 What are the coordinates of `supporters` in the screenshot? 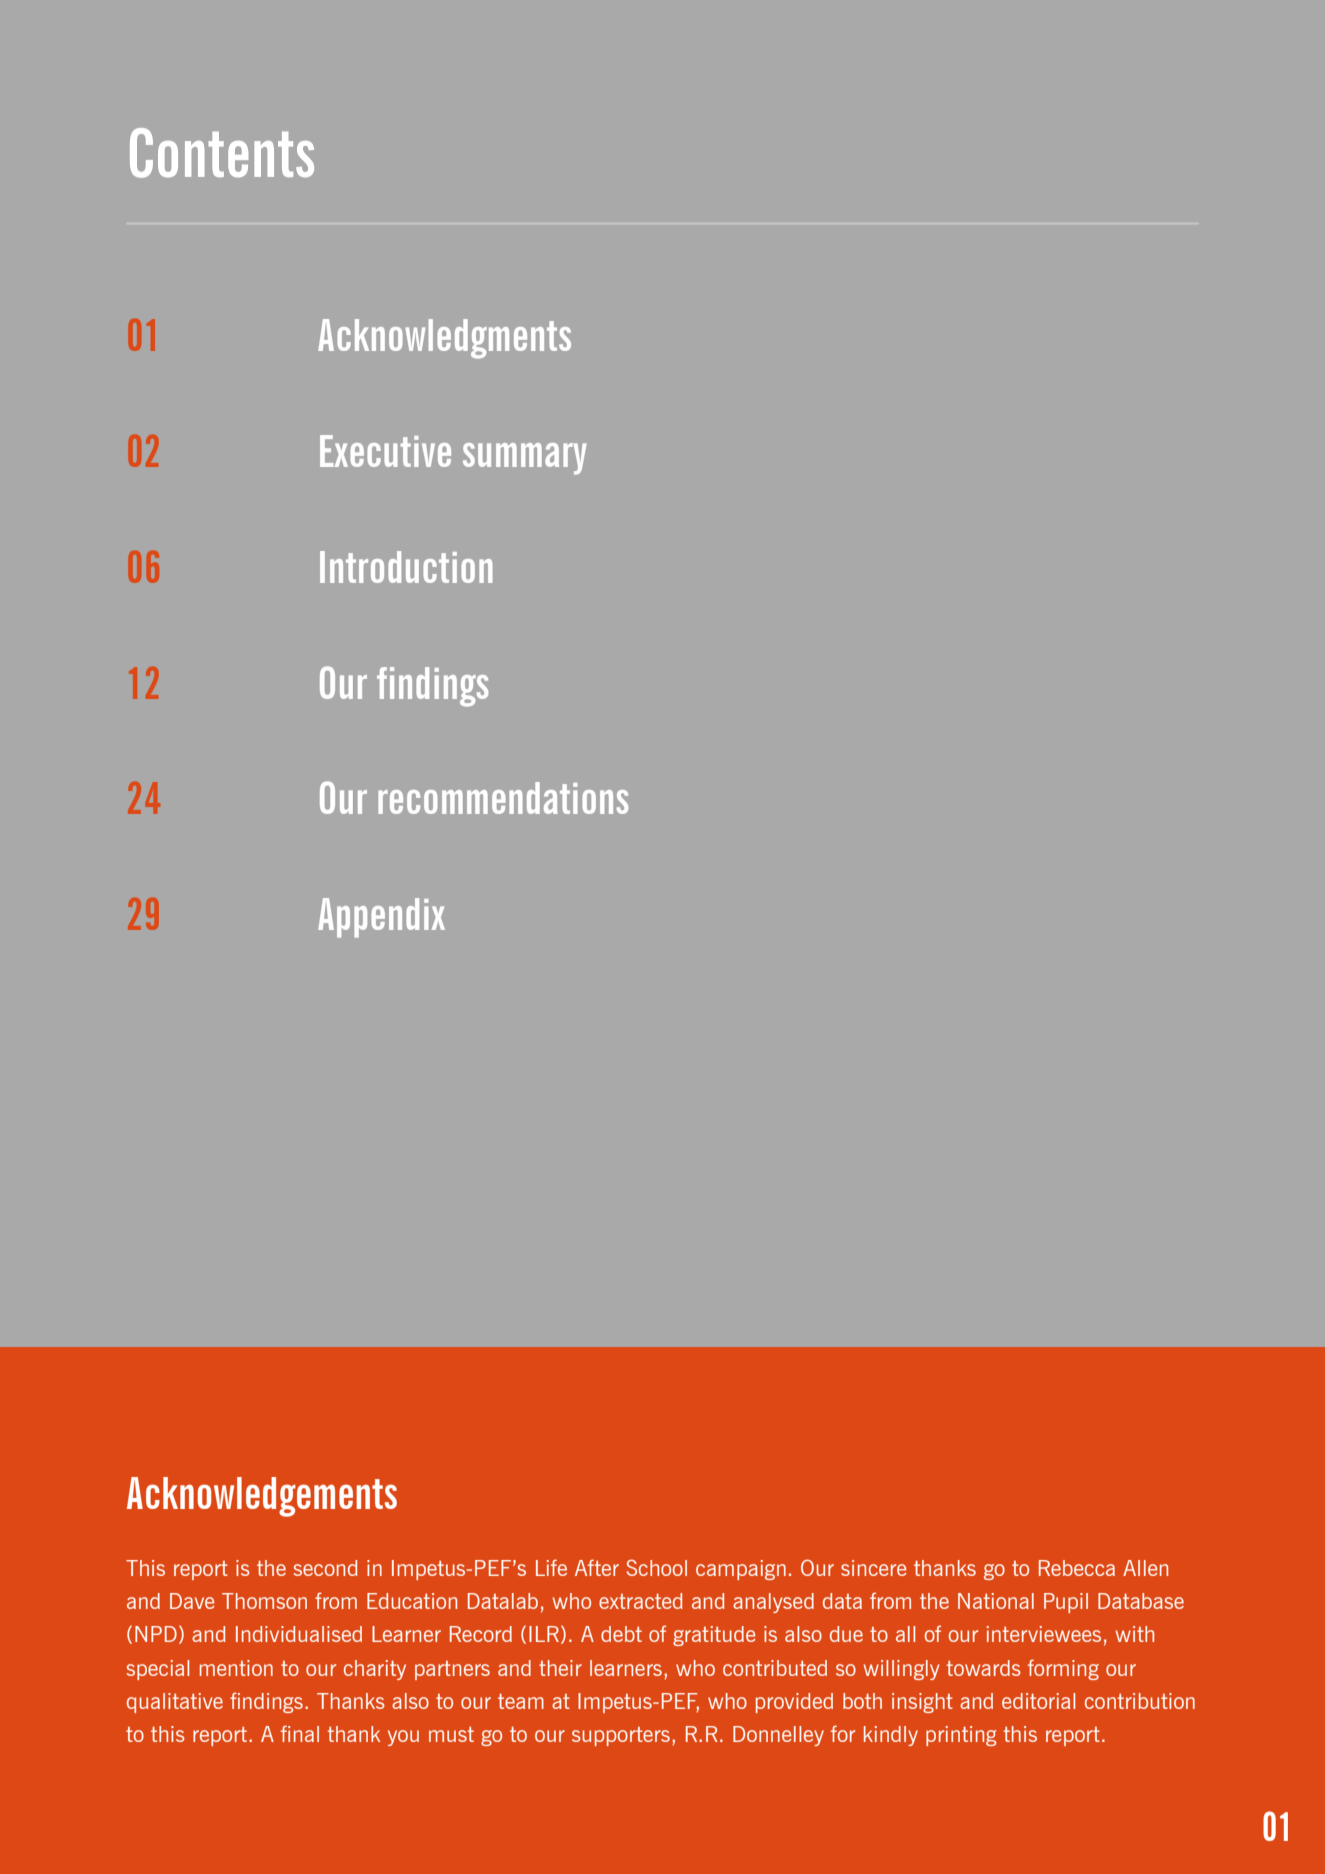 It's located at (621, 1736).
